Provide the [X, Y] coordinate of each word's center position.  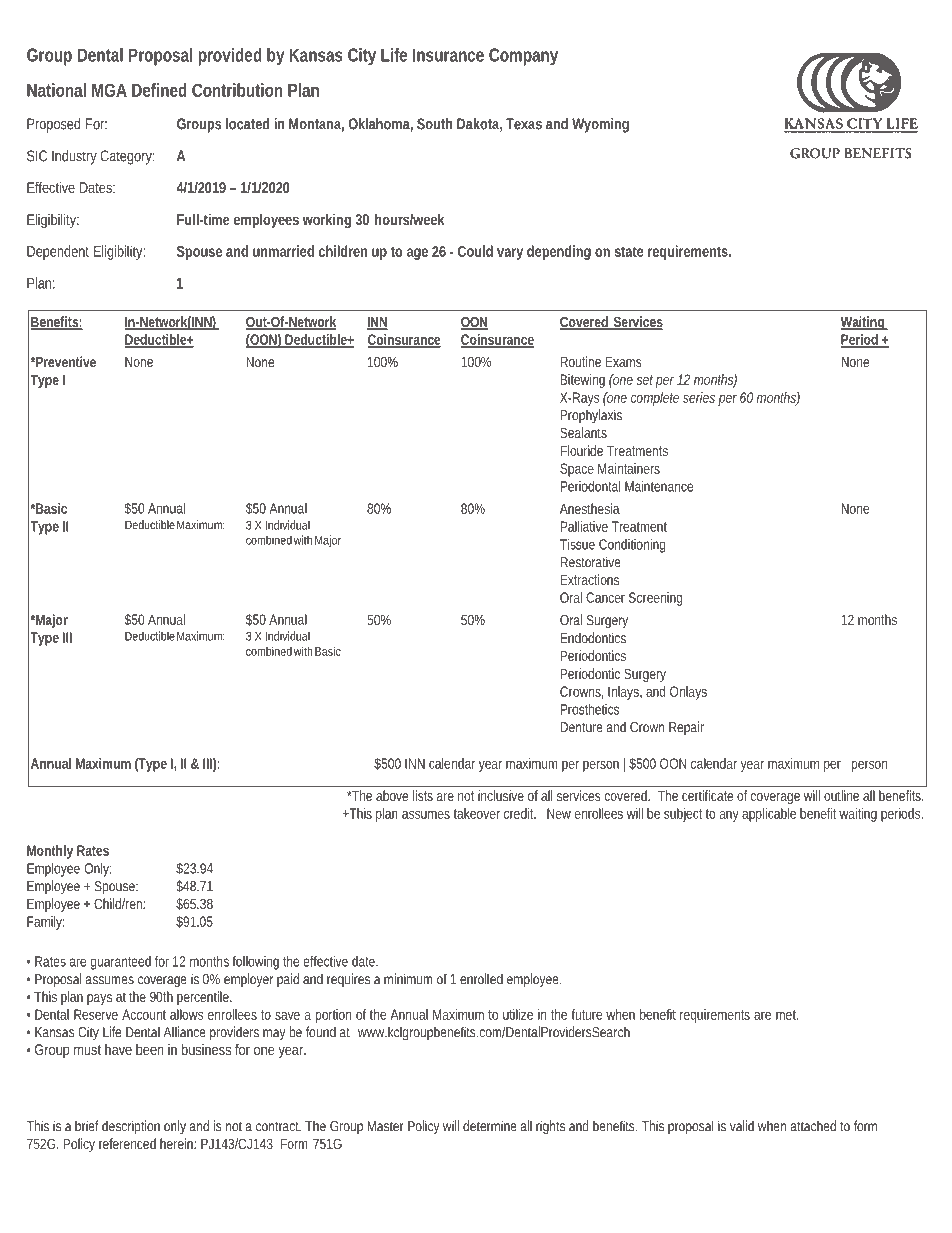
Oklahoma [379, 124]
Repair [686, 728]
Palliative [584, 526]
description [131, 1127]
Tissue [577, 544]
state [629, 251]
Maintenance [659, 486]
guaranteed [121, 963]
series [699, 397]
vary [510, 254]
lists [423, 795]
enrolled [481, 979]
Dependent [58, 252]
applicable [769, 815]
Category [126, 157]
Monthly [50, 852]
